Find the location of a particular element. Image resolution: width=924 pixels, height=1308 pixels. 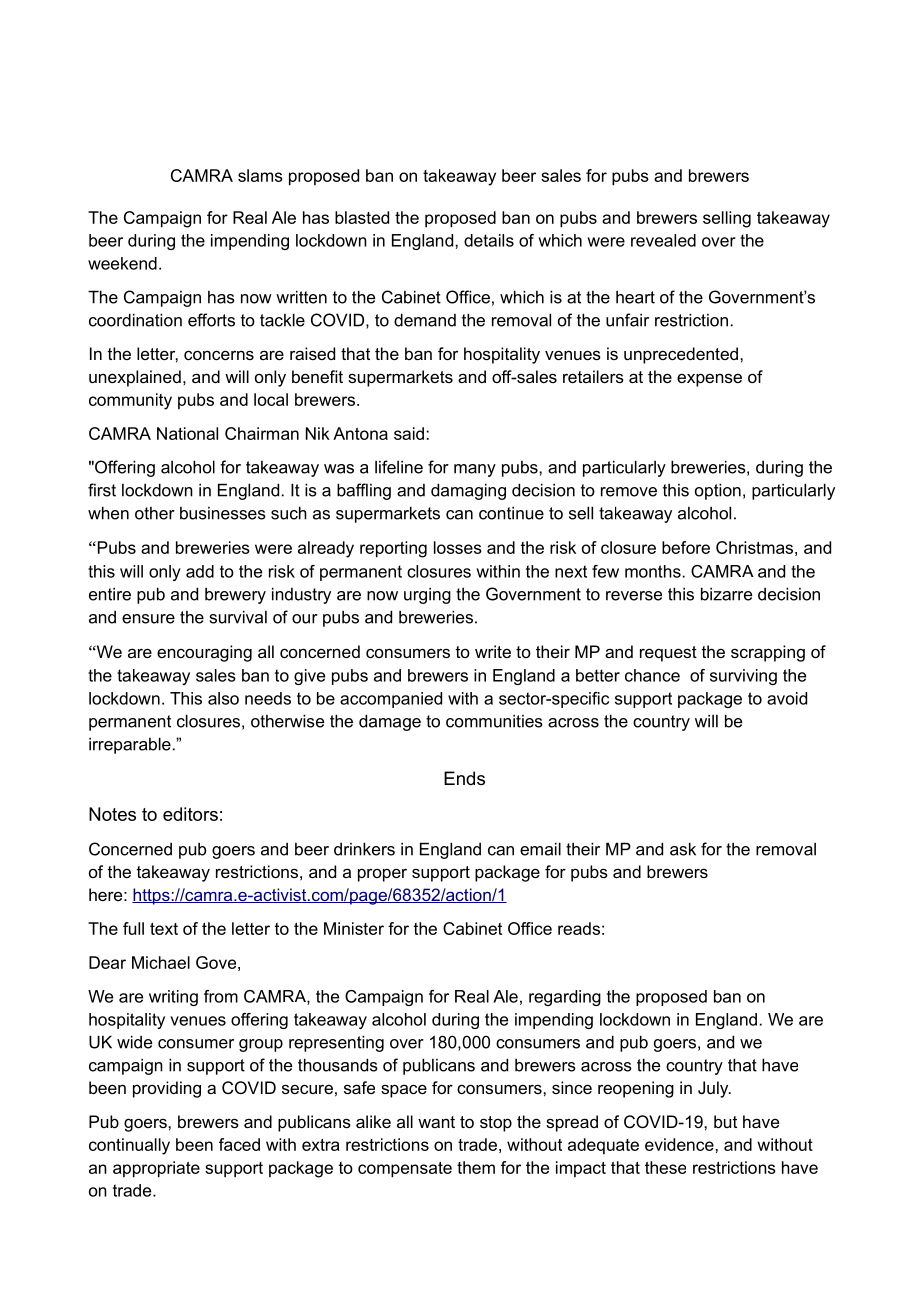

surviving is located at coordinates (743, 677).
